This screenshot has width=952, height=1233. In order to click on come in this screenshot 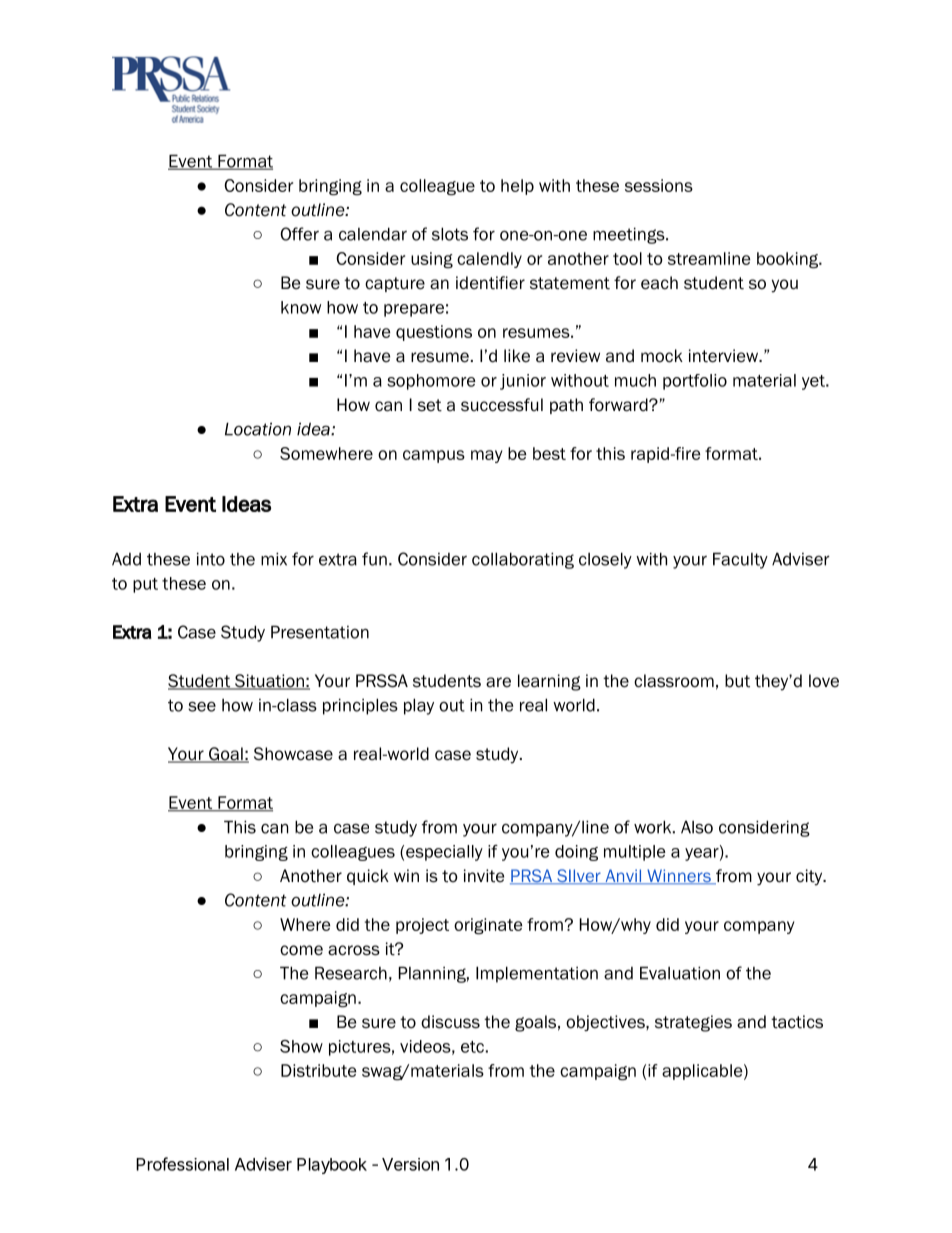, I will do `click(301, 950)`.
